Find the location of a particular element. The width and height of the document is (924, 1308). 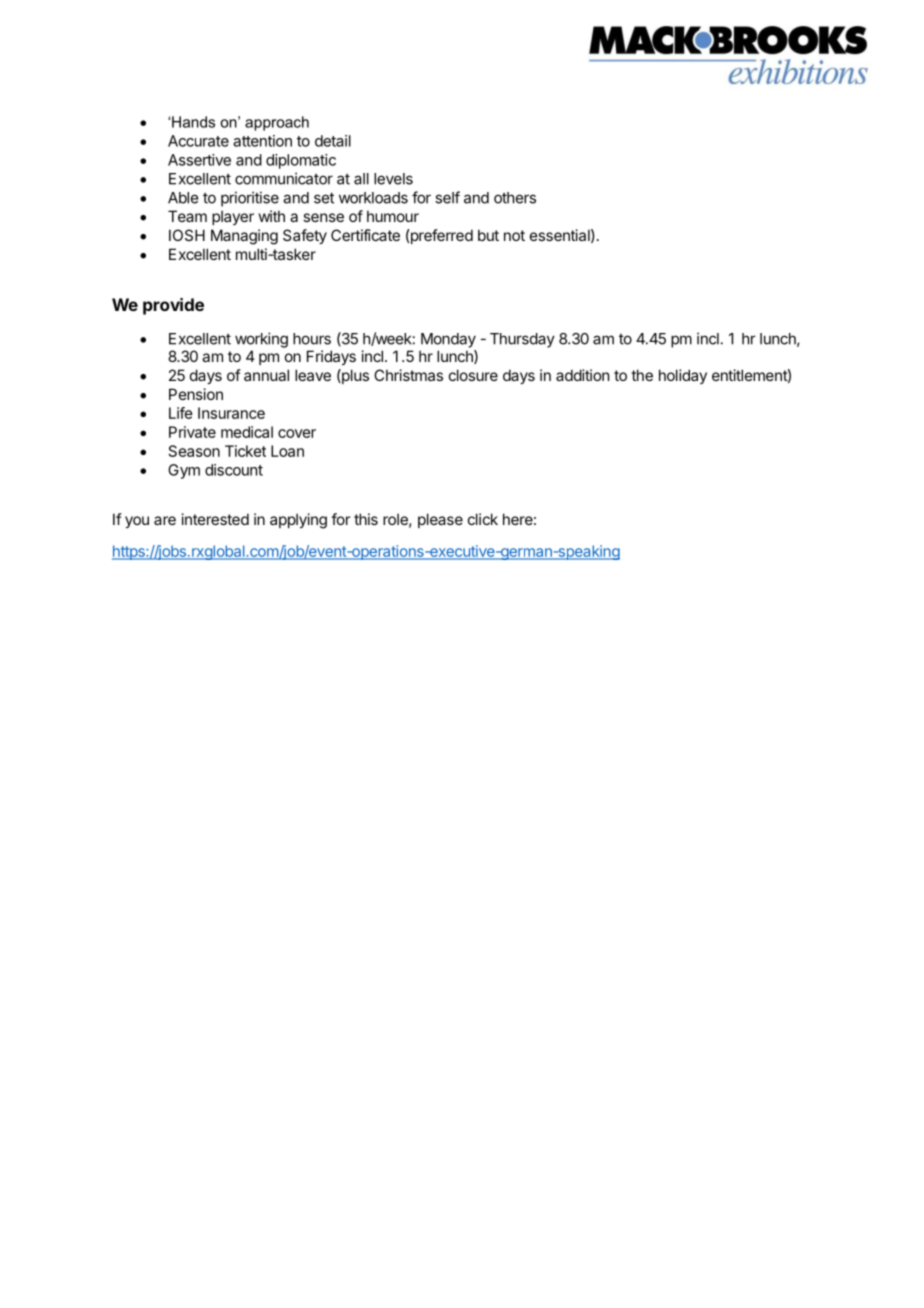

detail is located at coordinates (333, 141).
